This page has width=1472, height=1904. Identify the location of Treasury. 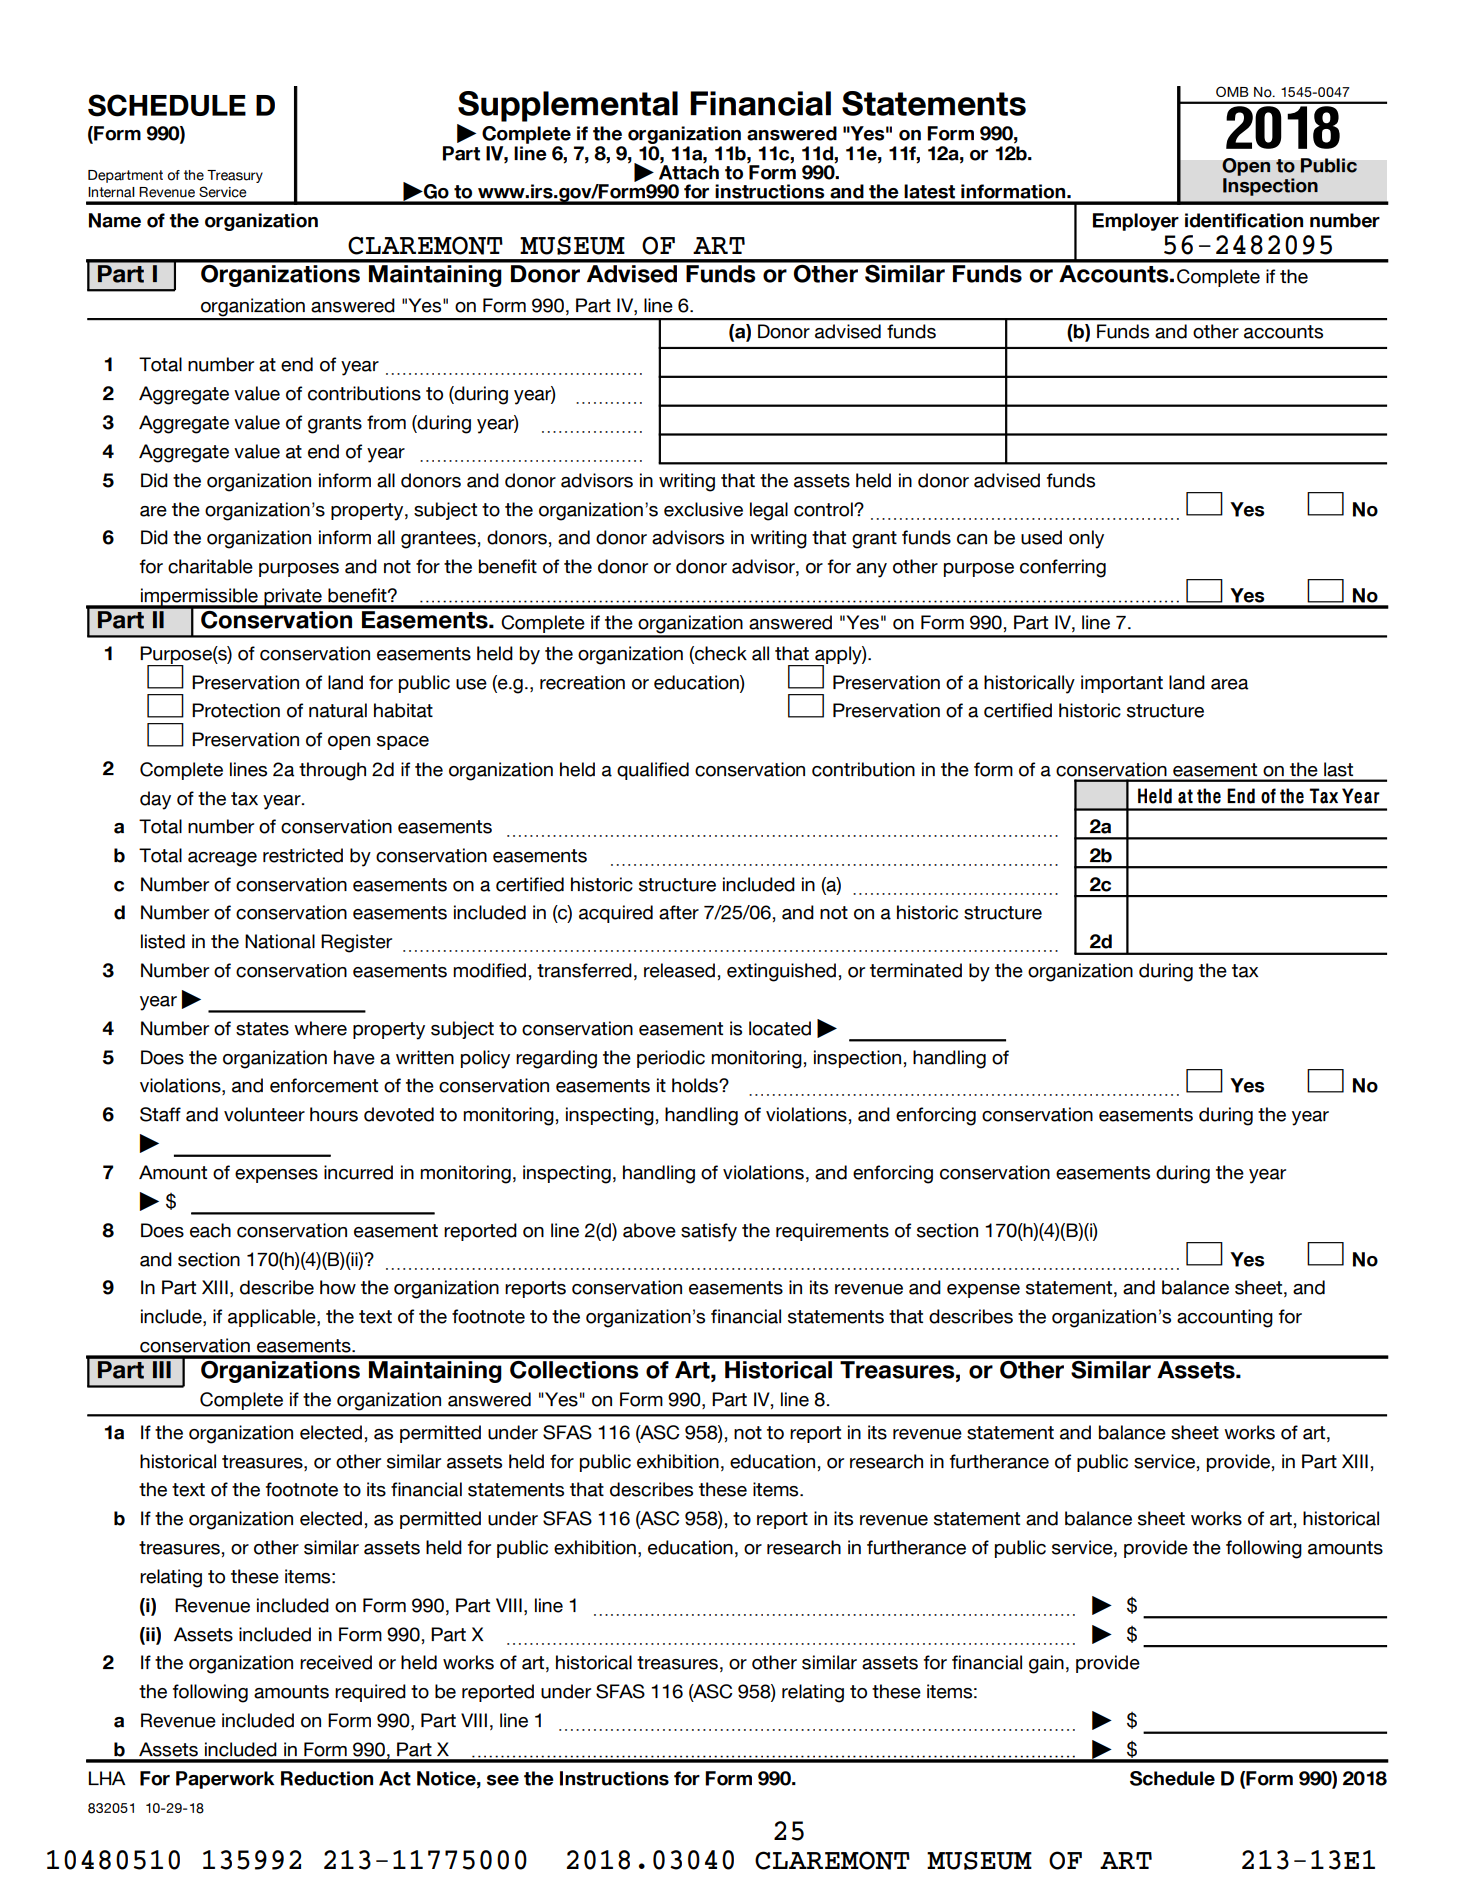
(235, 176).
